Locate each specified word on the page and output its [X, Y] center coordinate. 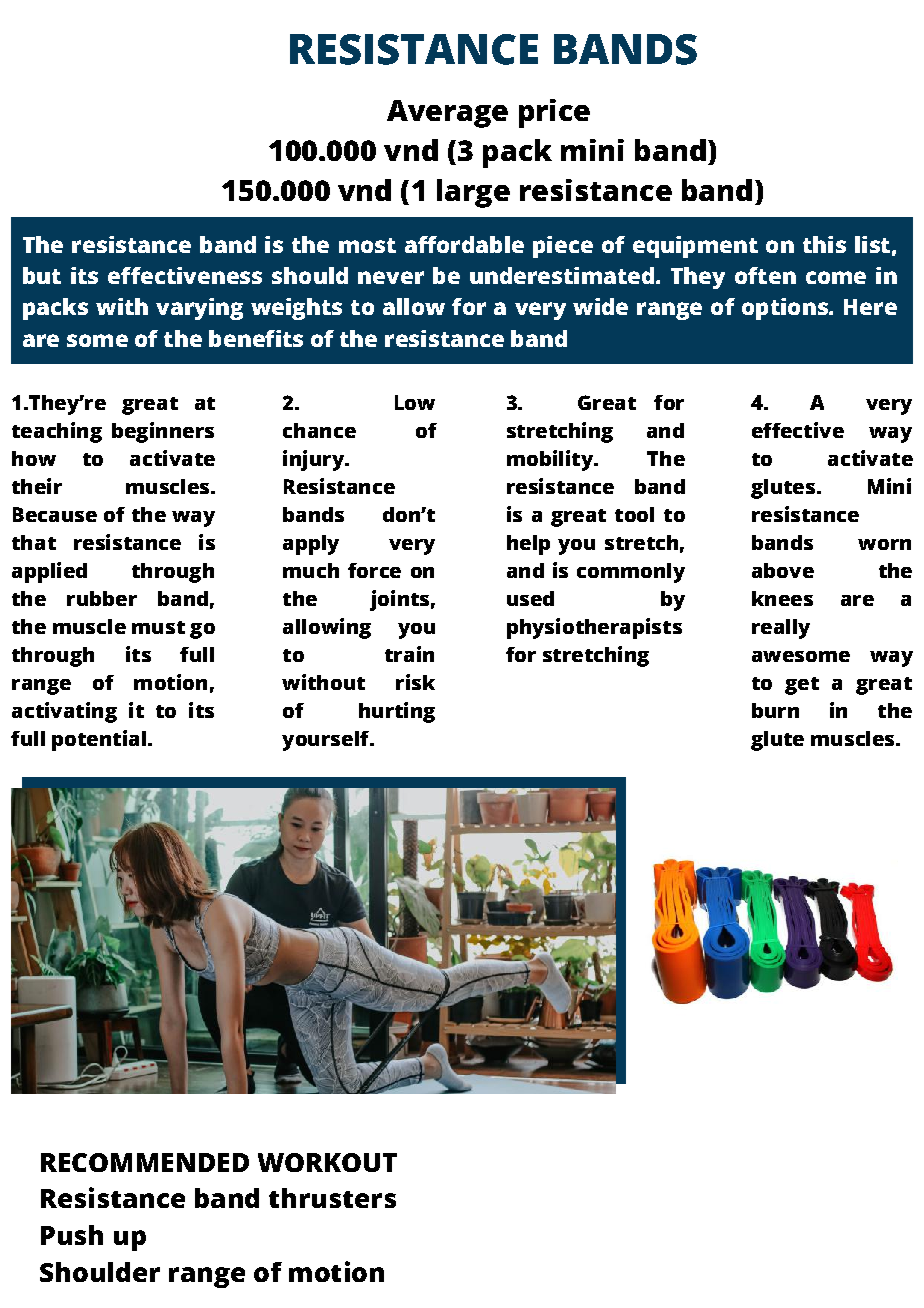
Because [55, 514]
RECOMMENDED [145, 1162]
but [42, 275]
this [824, 244]
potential [100, 740]
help [528, 545]
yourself [326, 741]
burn [775, 710]
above [783, 570]
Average [447, 114]
